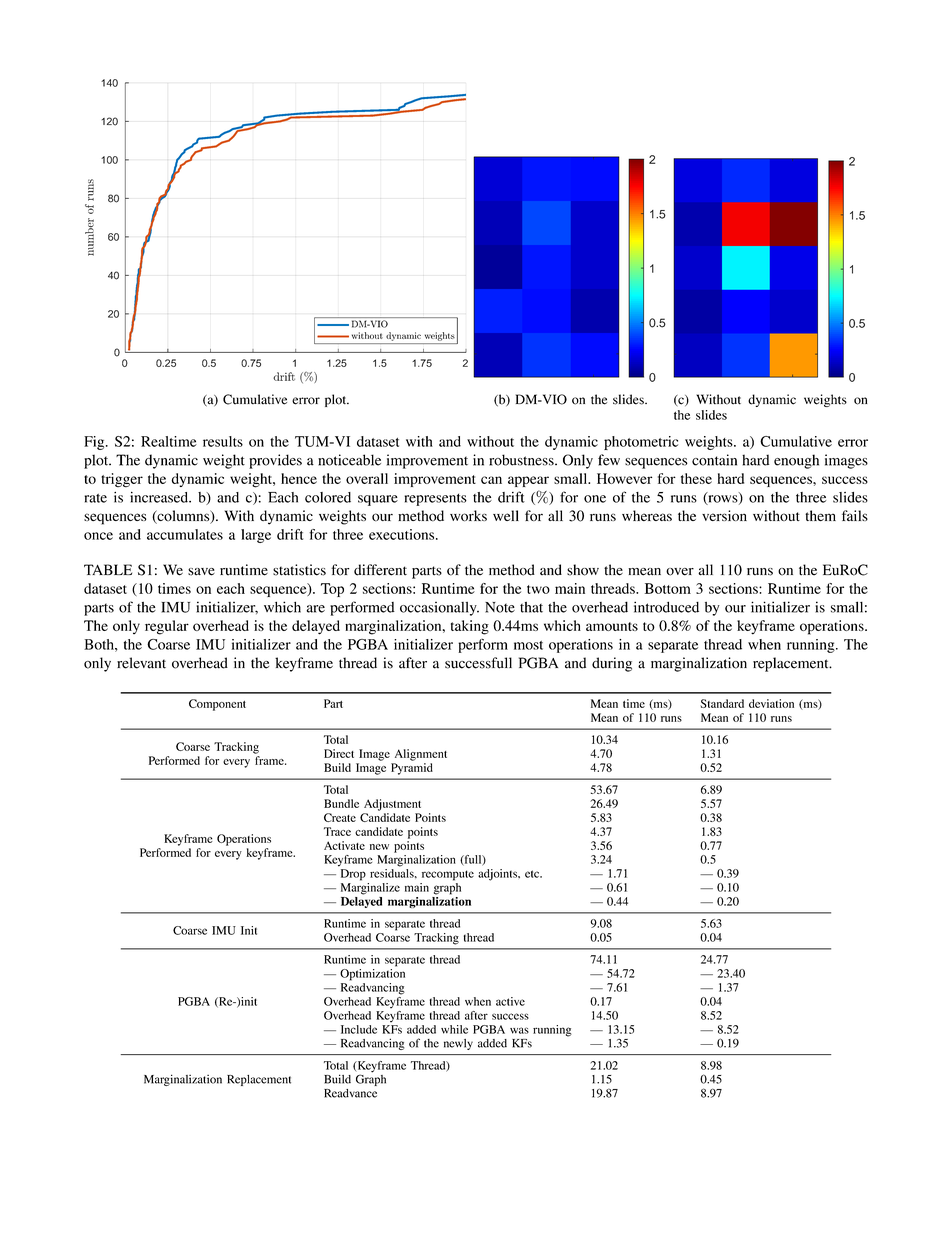  What do you see at coordinates (392, 805) in the screenshot?
I see `Adjustment` at bounding box center [392, 805].
